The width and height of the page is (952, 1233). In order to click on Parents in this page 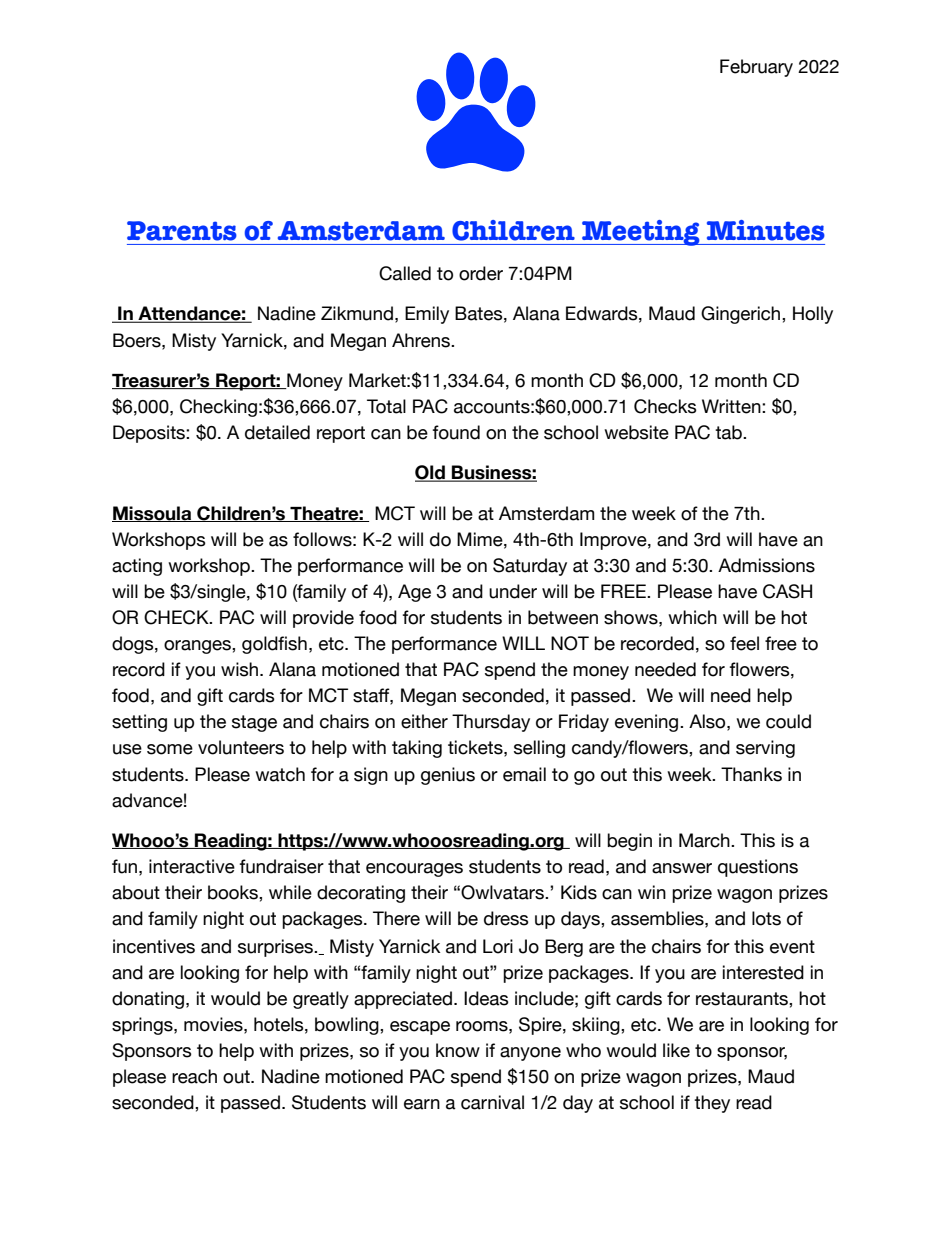, I will do `click(182, 231)`.
